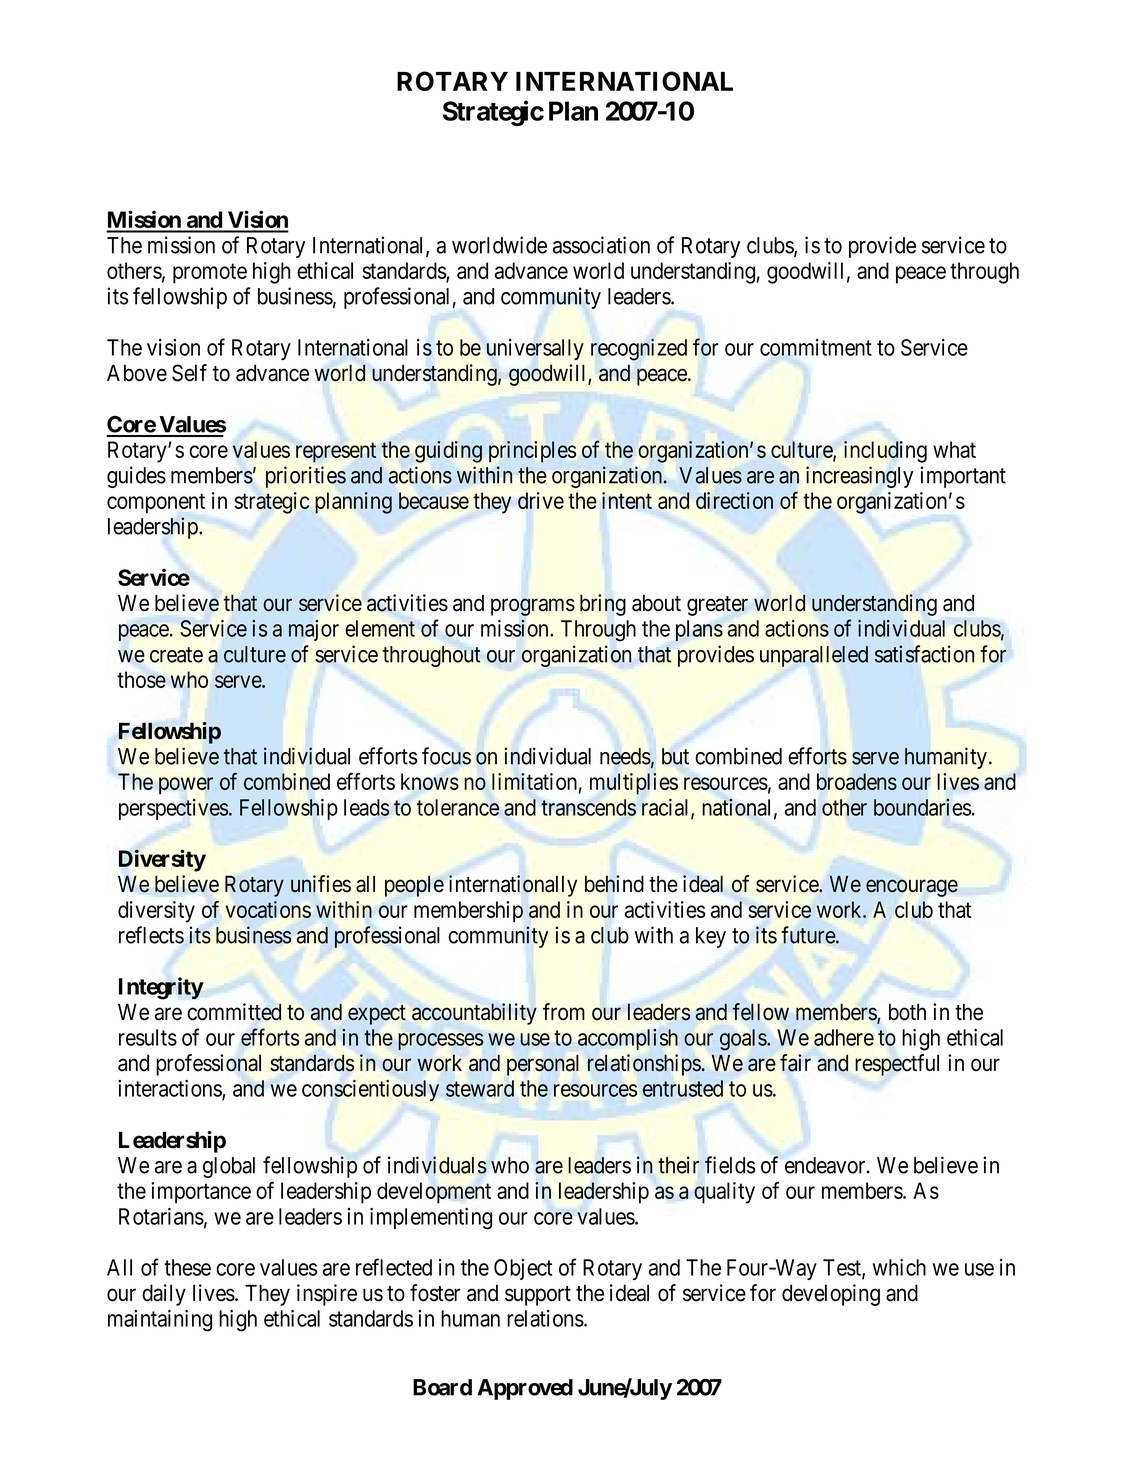  Describe the element at coordinates (588, 807) in the screenshot. I see `transcends` at that location.
